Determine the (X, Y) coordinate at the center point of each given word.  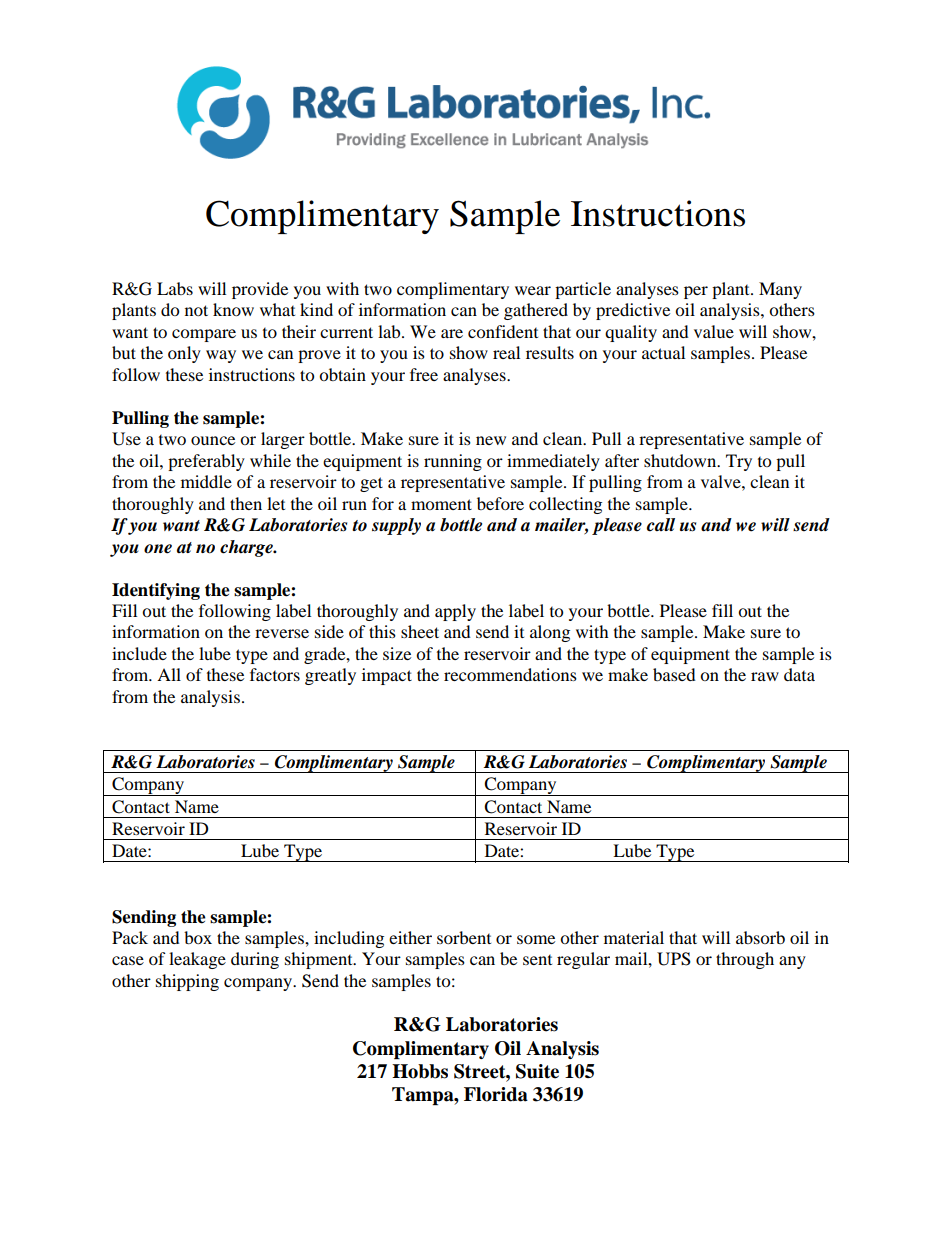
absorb (760, 937)
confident (503, 331)
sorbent (464, 937)
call (661, 525)
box (198, 937)
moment (441, 504)
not (196, 310)
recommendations (510, 674)
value (714, 331)
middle (206, 481)
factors (275, 674)
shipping (187, 982)
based (674, 674)
